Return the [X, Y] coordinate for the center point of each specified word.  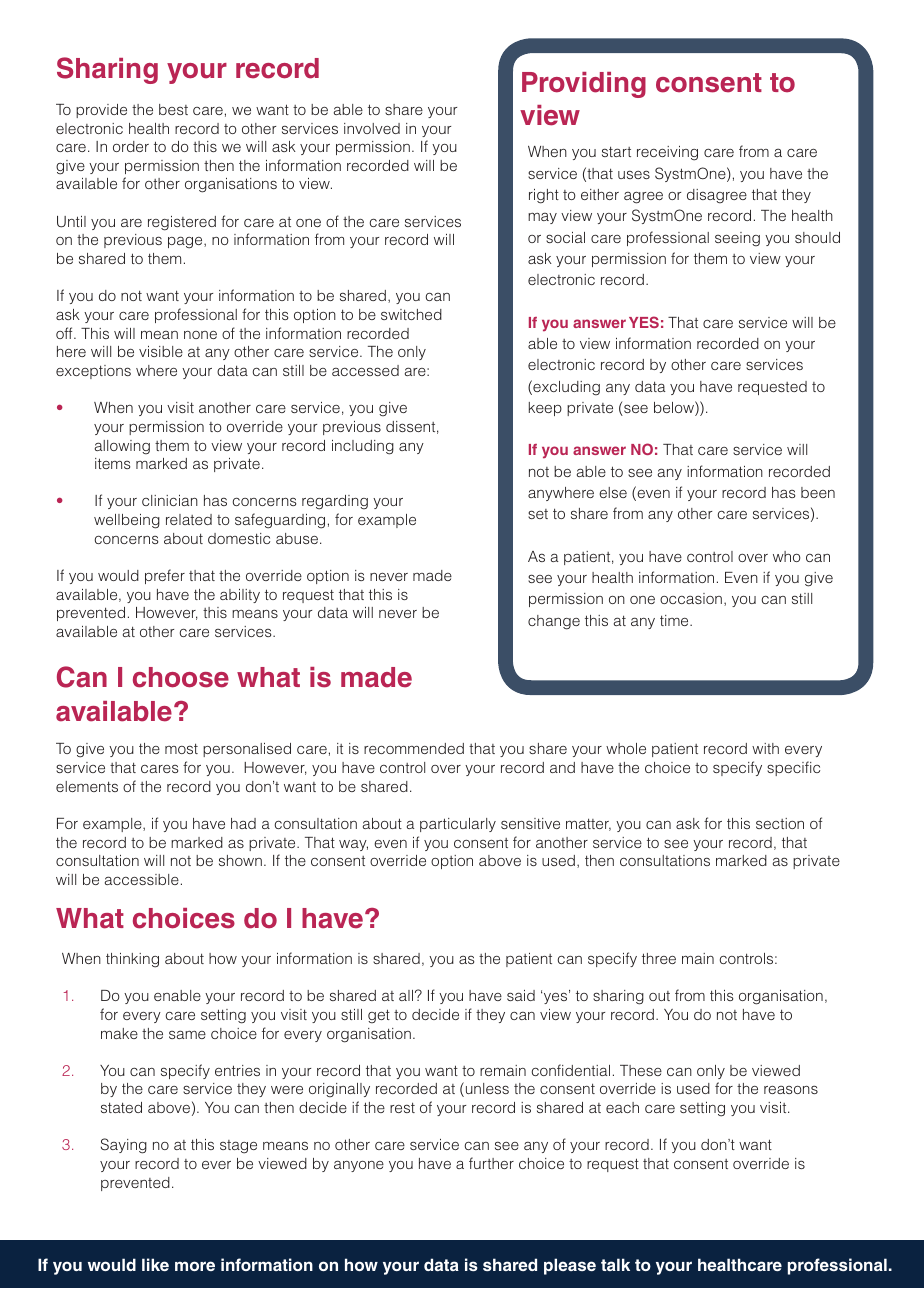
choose [181, 677]
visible [161, 351]
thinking [132, 960]
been [818, 492]
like [155, 1264]
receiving [667, 153]
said [521, 995]
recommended [414, 748]
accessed [365, 370]
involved [372, 128]
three [659, 958]
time [675, 620]
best [173, 109]
